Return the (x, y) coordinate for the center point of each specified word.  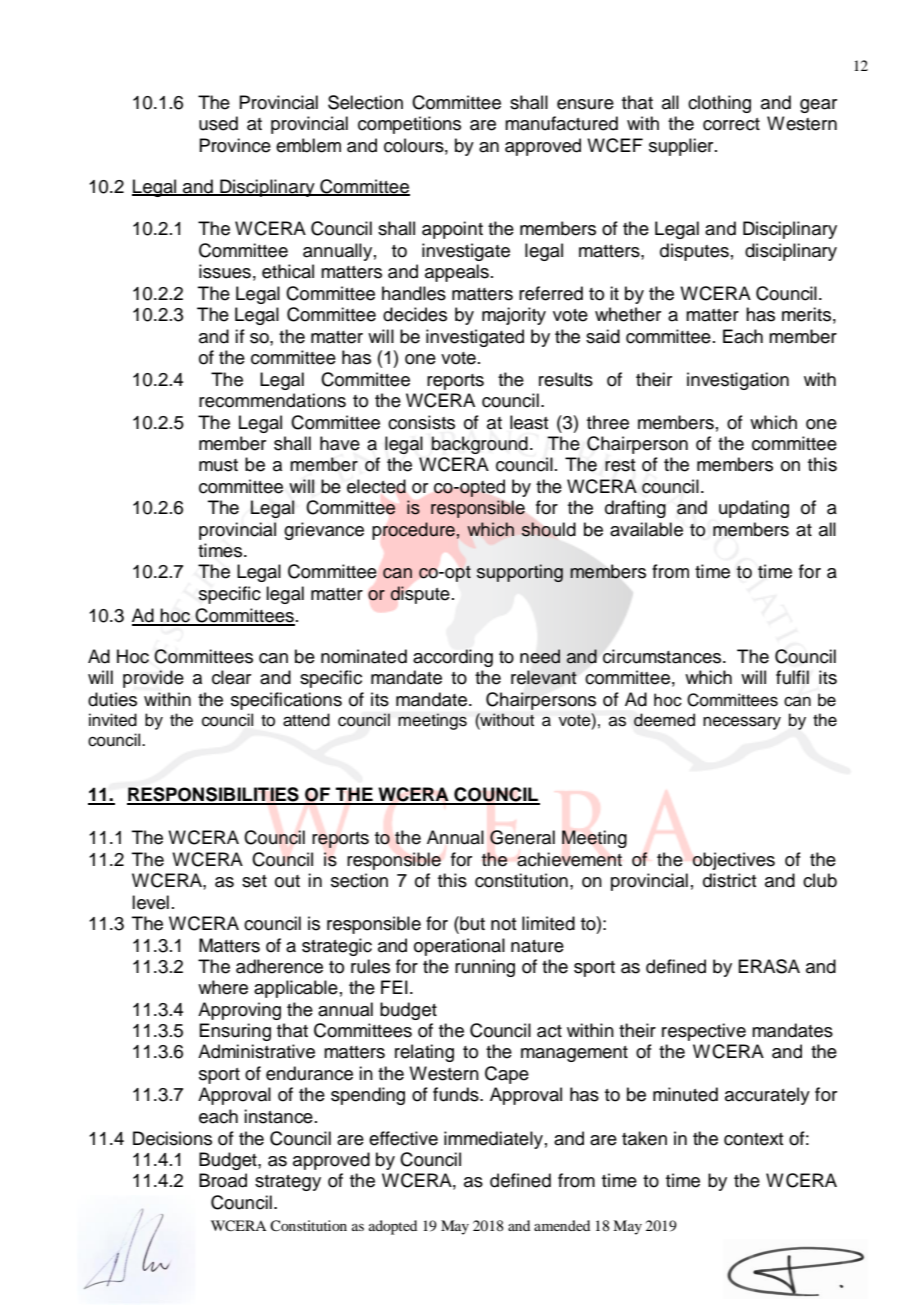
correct (731, 124)
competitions (409, 125)
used (218, 123)
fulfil (792, 677)
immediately (493, 1140)
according (453, 658)
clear (231, 677)
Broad (223, 1180)
